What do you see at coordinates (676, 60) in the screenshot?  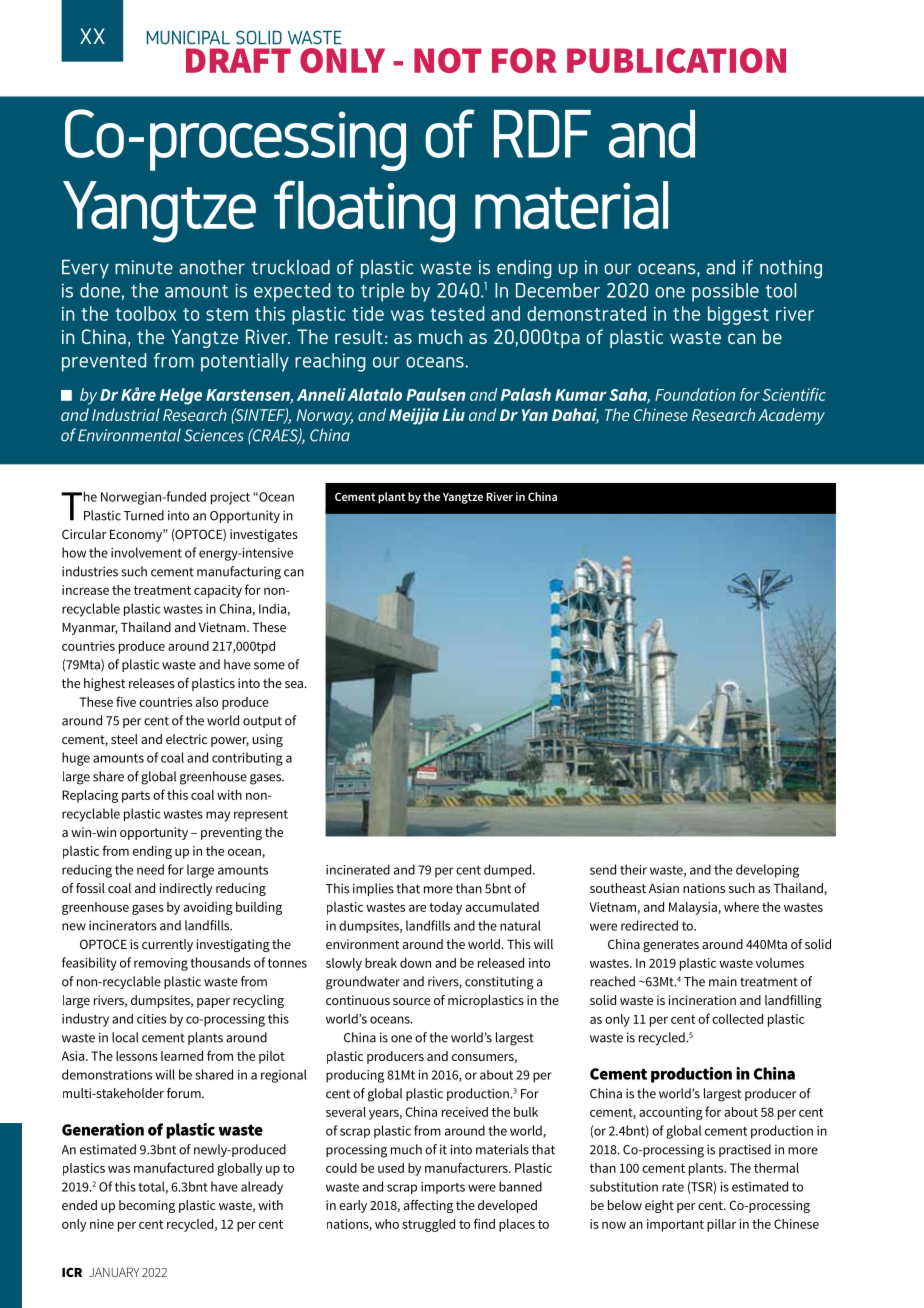 I see `PUBLICATION` at bounding box center [676, 60].
